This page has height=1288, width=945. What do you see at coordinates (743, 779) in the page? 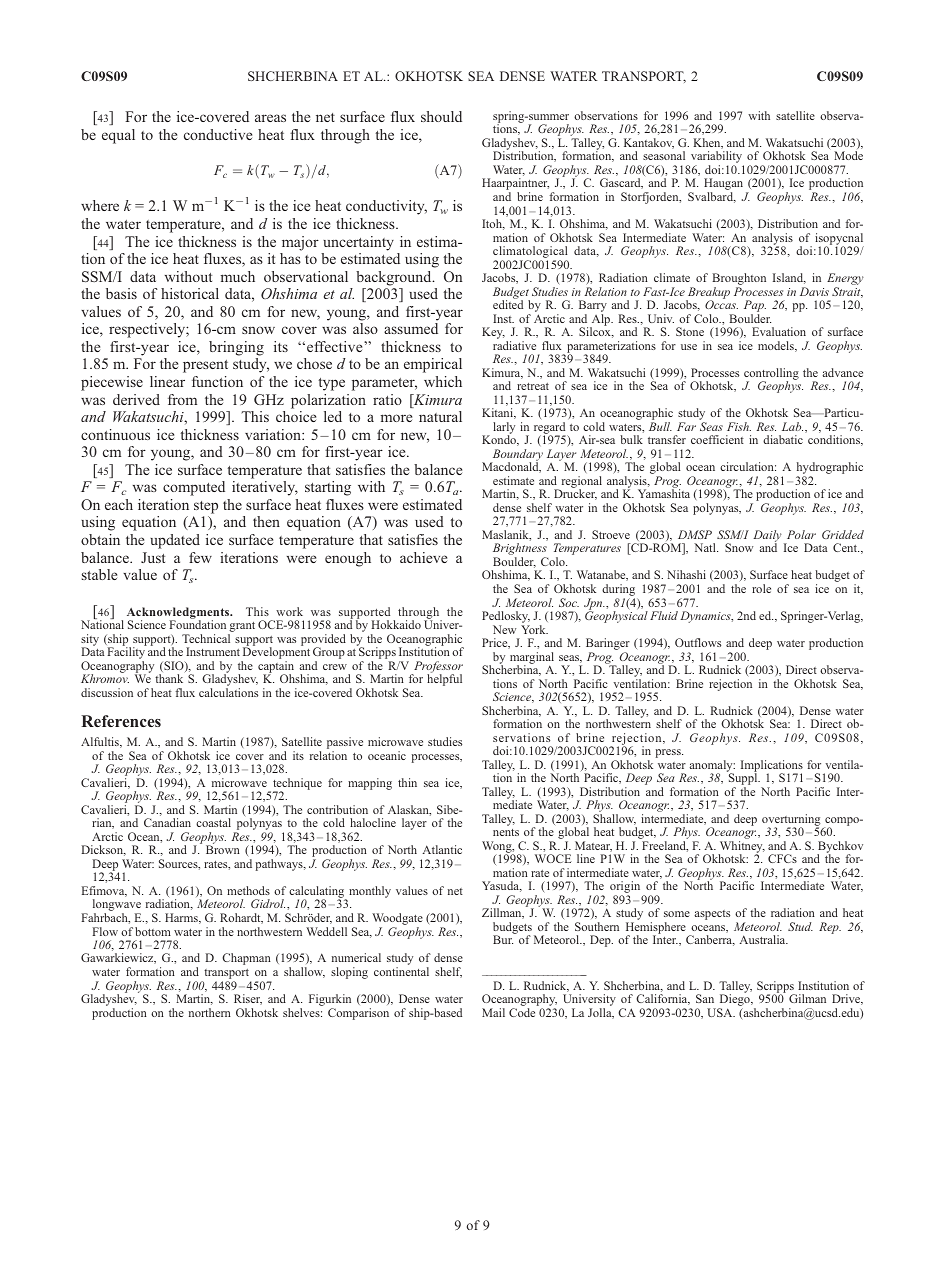
I see `Suppl` at bounding box center [743, 779].
